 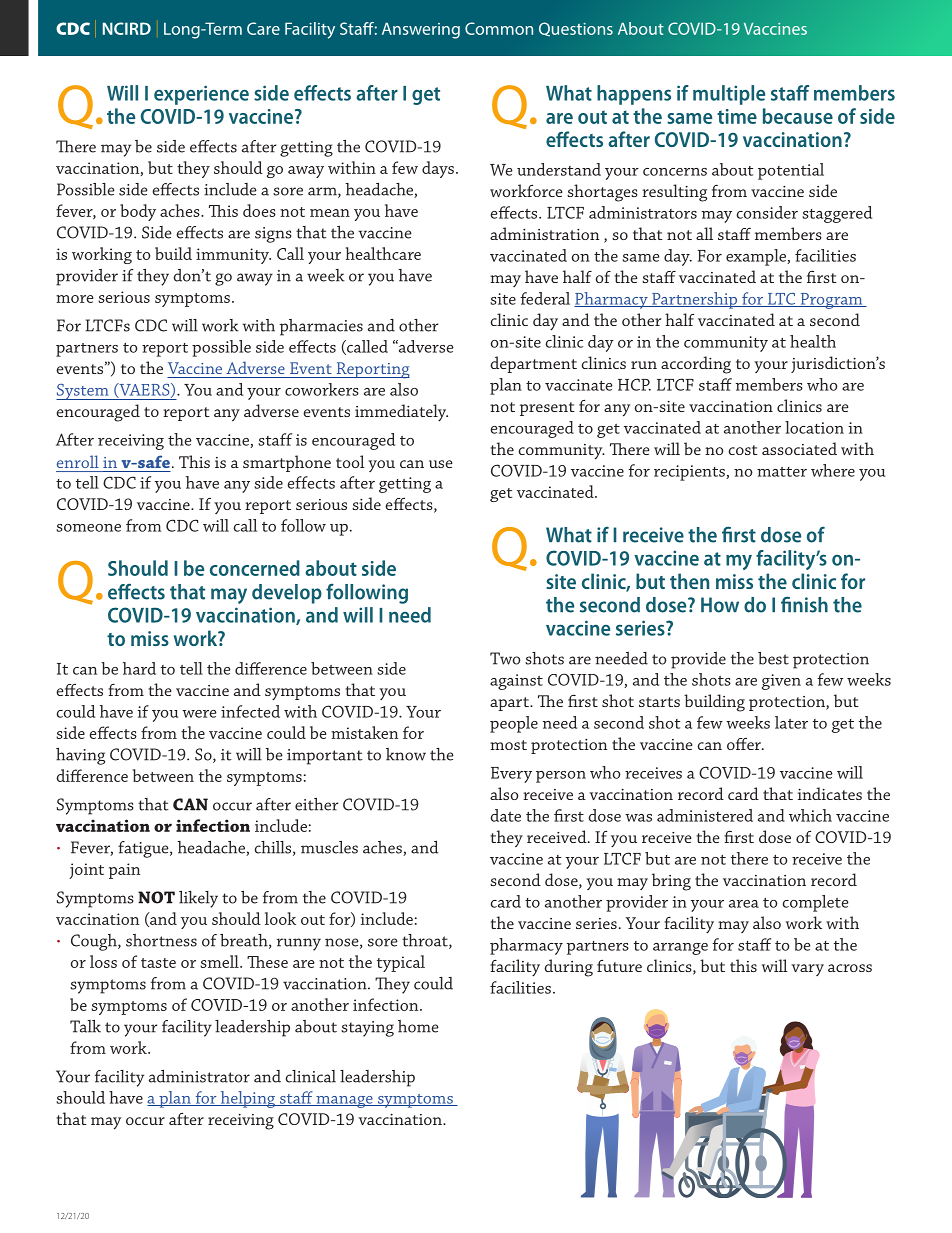 What do you see at coordinates (248, 1099) in the image?
I see `helping` at bounding box center [248, 1099].
